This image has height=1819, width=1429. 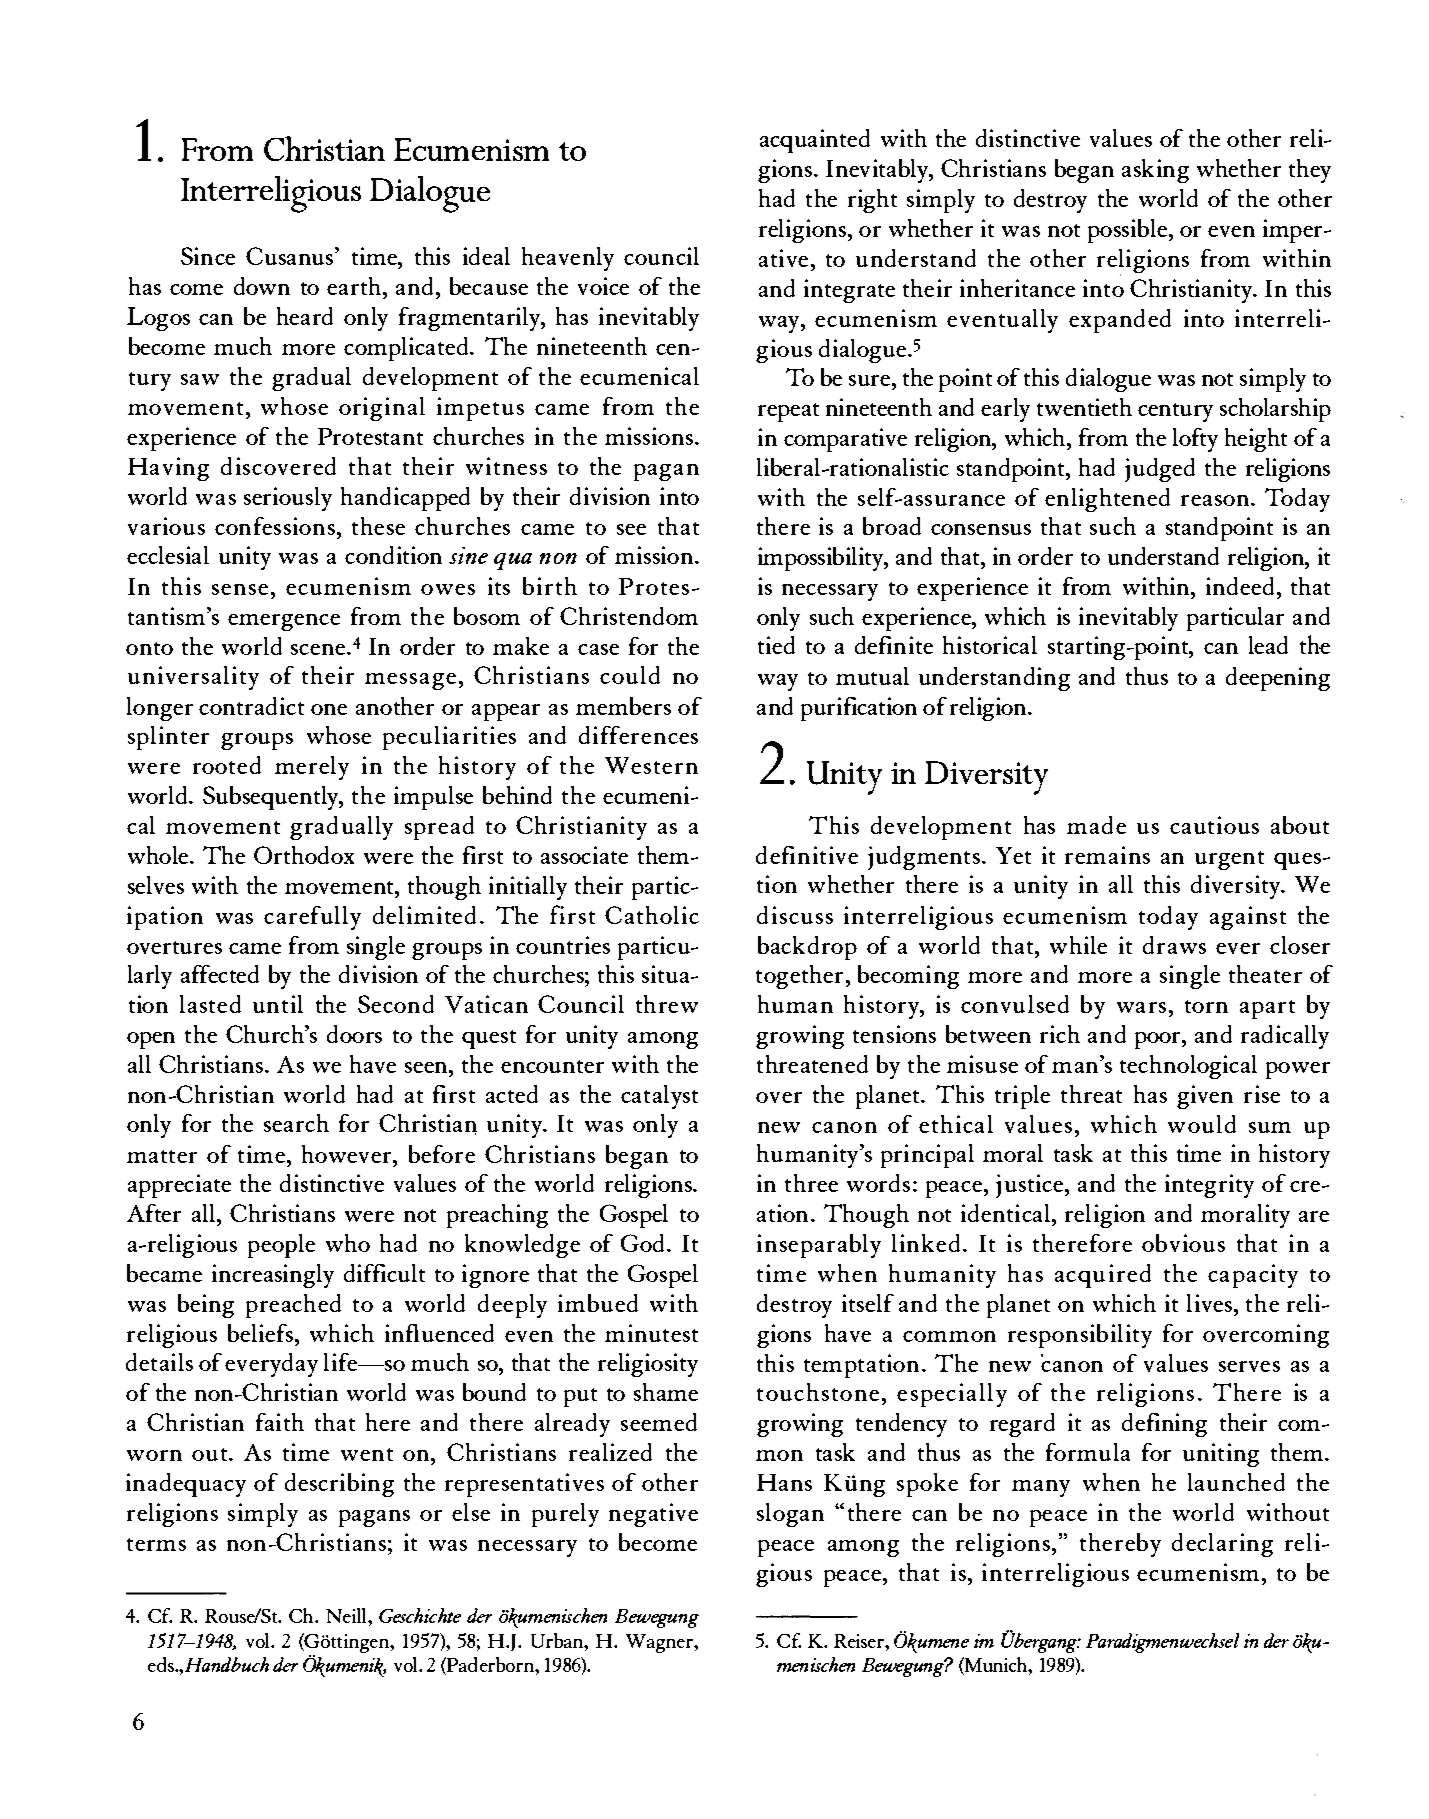 What do you see at coordinates (1188, 1067) in the image?
I see `technological` at bounding box center [1188, 1067].
